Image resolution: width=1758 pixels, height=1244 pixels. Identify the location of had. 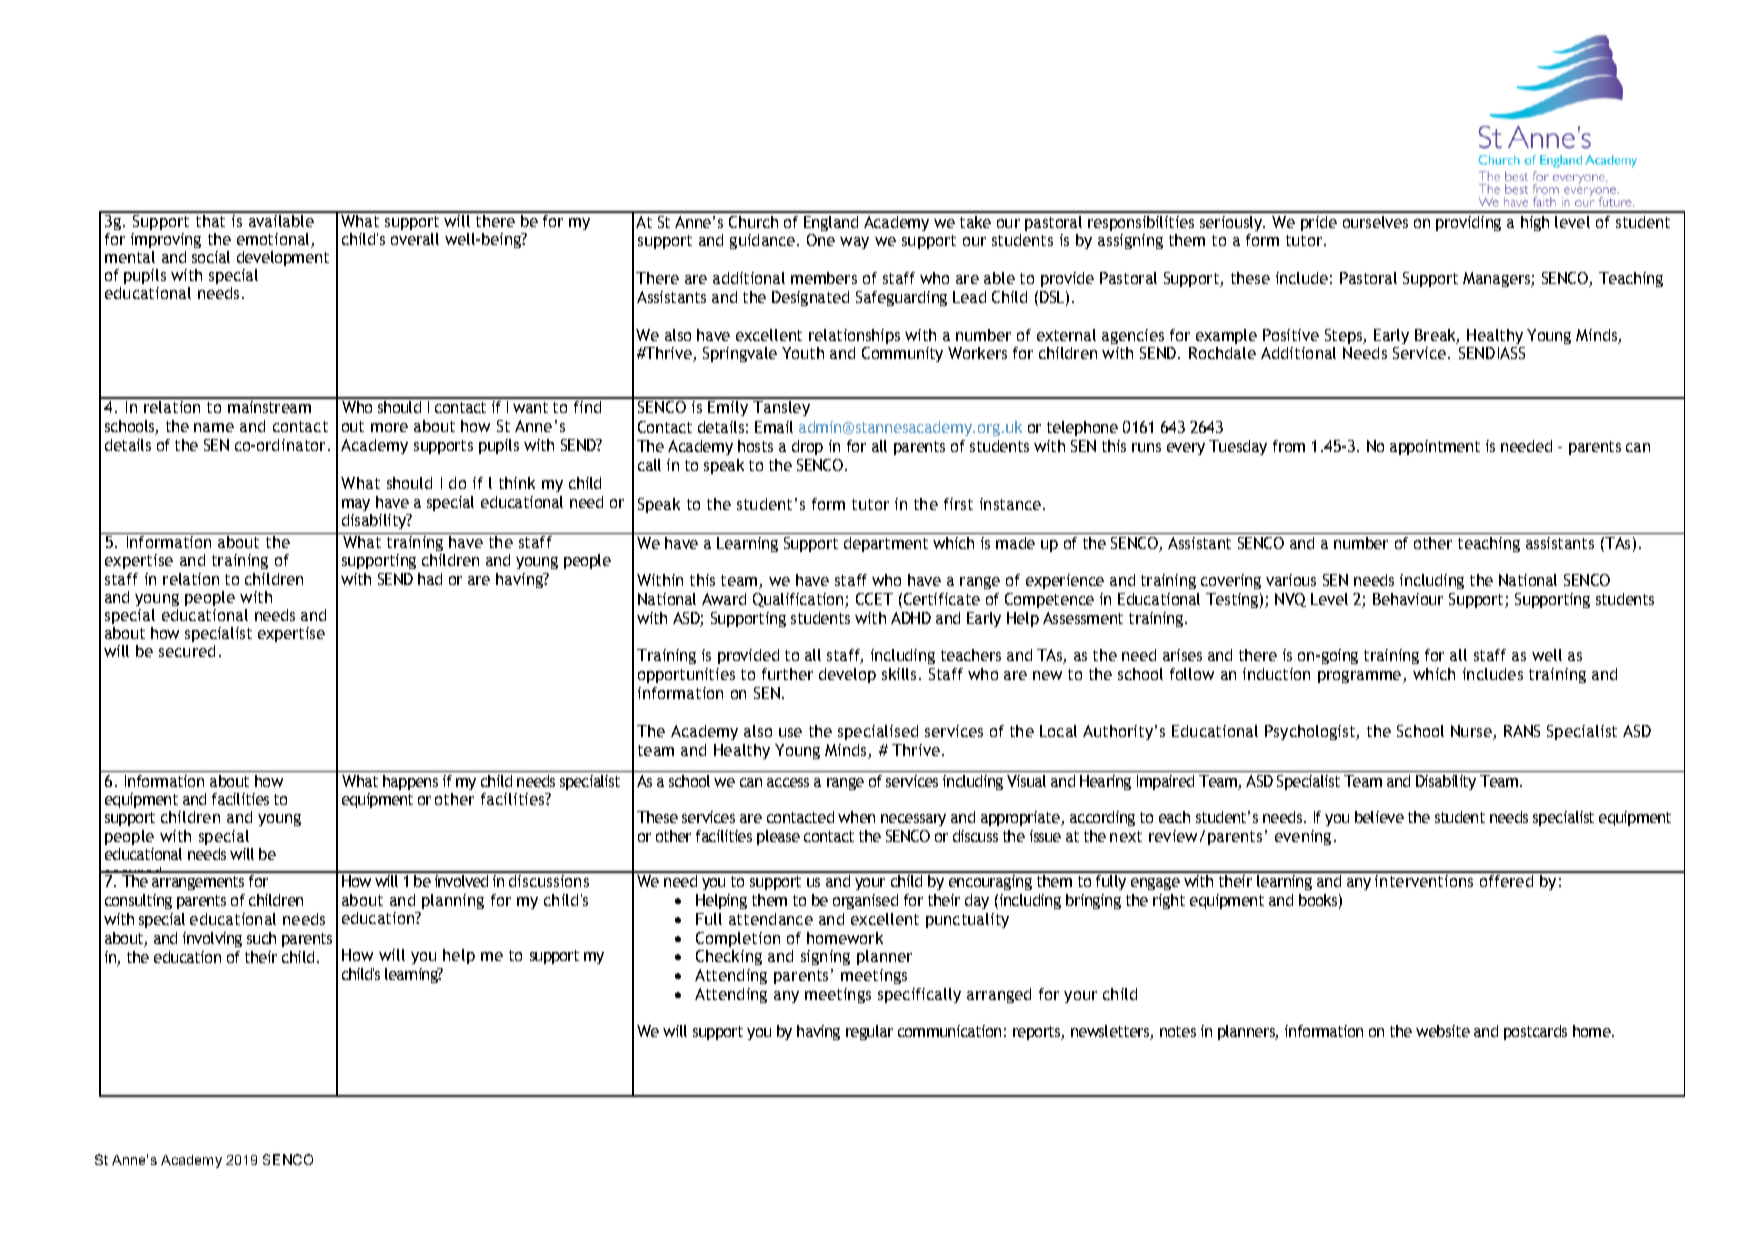
(430, 579).
